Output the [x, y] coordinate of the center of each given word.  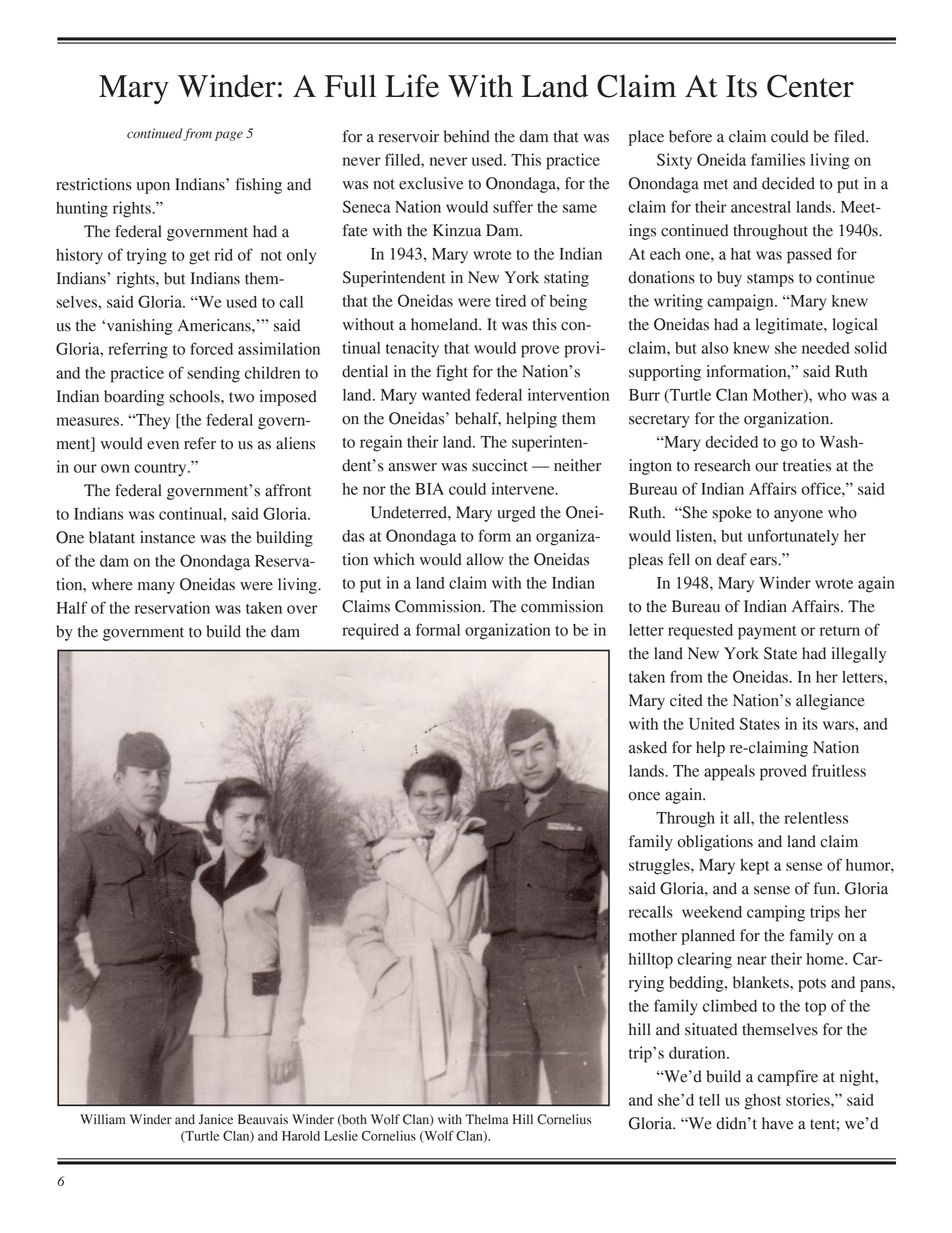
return [840, 631]
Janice [216, 1119]
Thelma [487, 1119]
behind [467, 136]
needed [826, 348]
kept [755, 867]
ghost [763, 1102]
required [370, 631]
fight [452, 373]
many [156, 588]
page [229, 136]
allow [485, 559]
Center [810, 86]
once [644, 796]
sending [213, 374]
